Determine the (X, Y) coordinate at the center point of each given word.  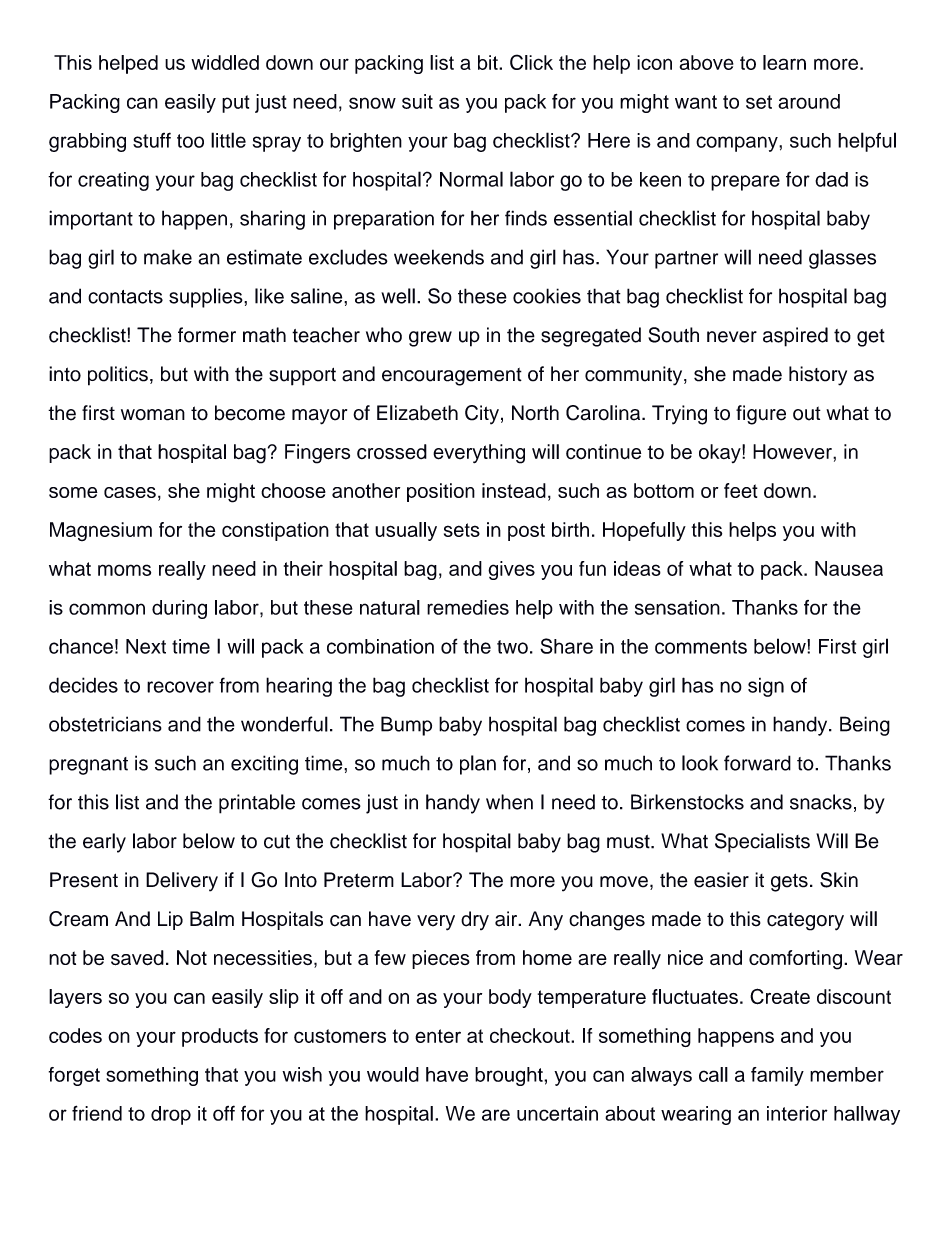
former (207, 335)
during (179, 609)
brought (510, 1076)
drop (171, 1115)
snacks (821, 802)
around (809, 101)
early (104, 843)
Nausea (849, 568)
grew (430, 339)
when (509, 802)
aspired (795, 337)
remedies (468, 607)
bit (489, 62)
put (235, 104)
